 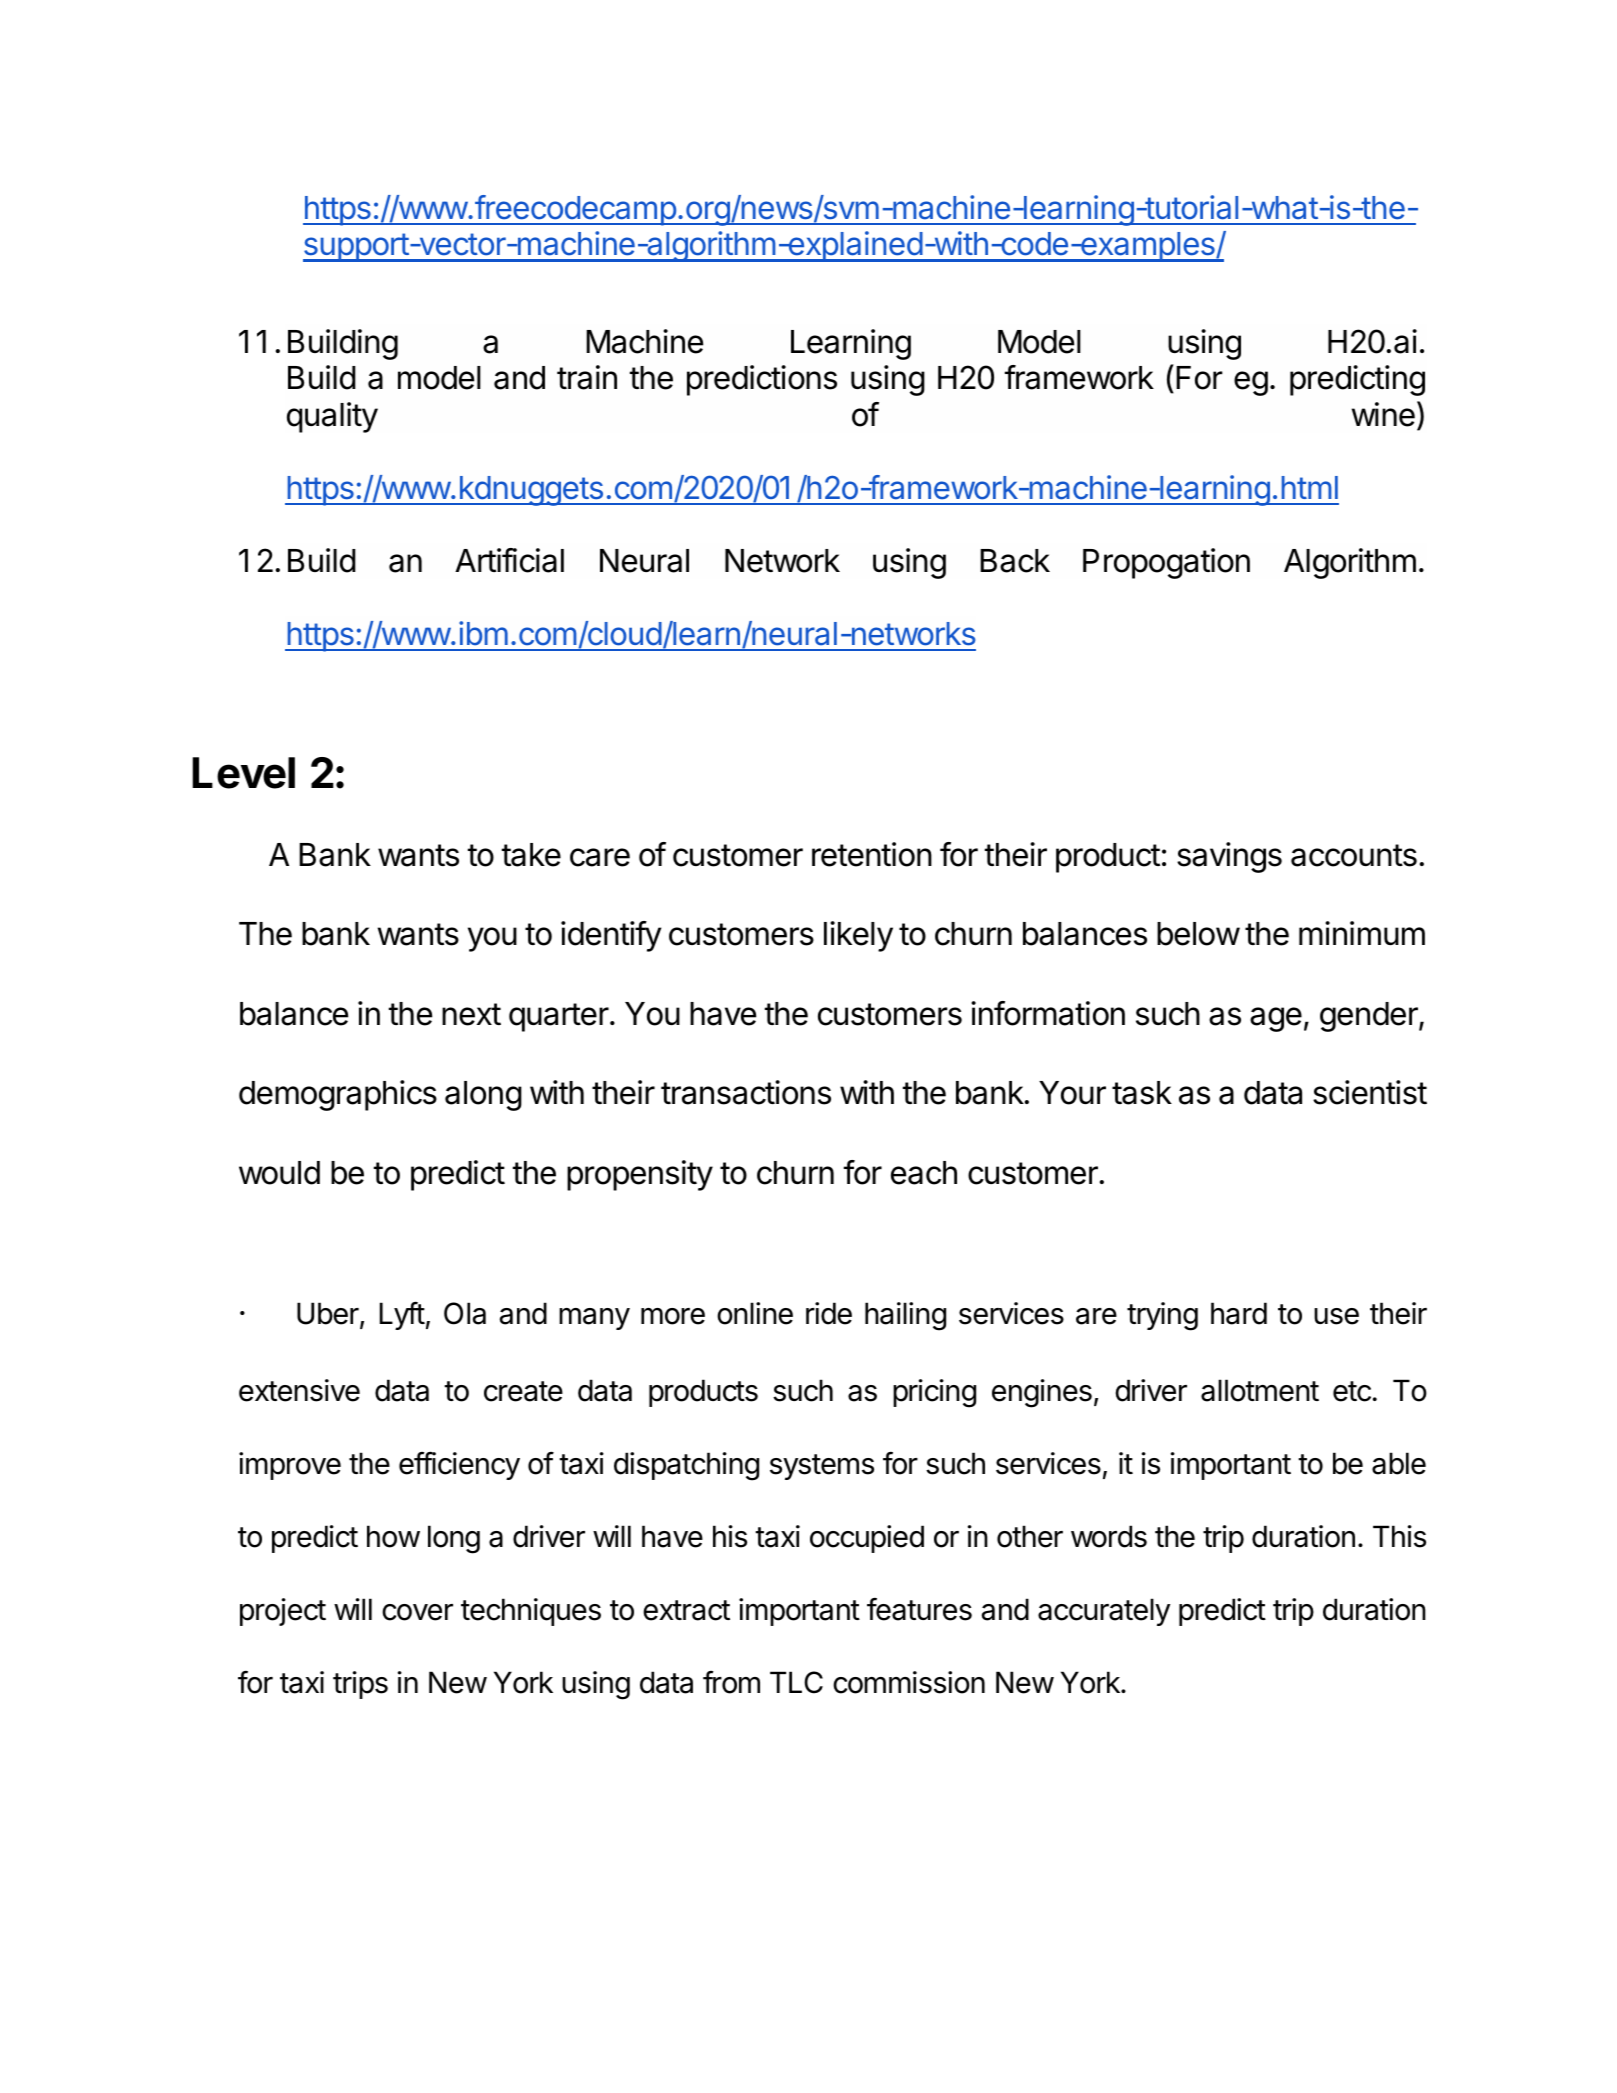 What do you see at coordinates (1383, 414) in the image?
I see `wine` at bounding box center [1383, 414].
